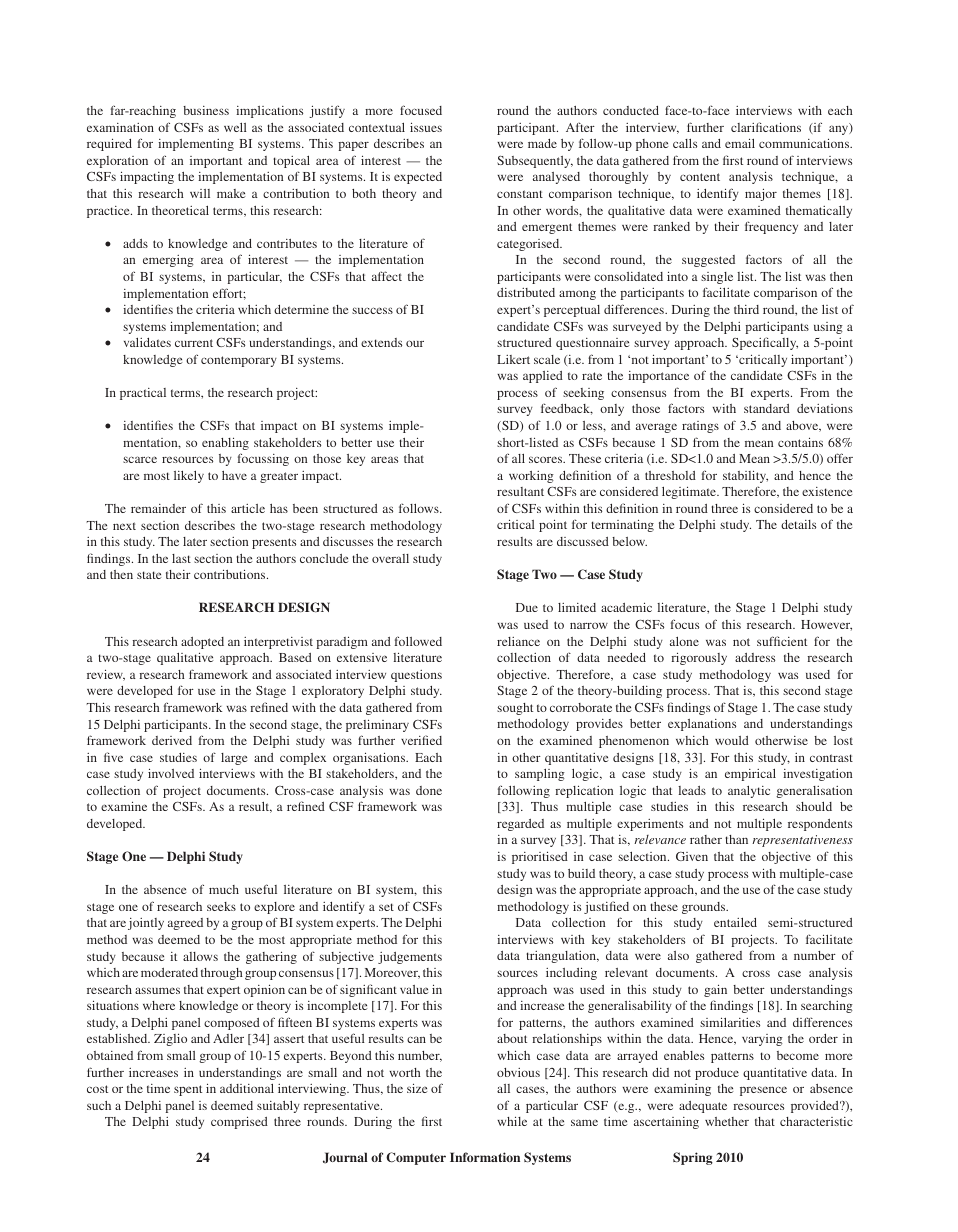 This document has width=958, height=1232. Describe the element at coordinates (143, 394) in the document. I see `practical` at that location.
